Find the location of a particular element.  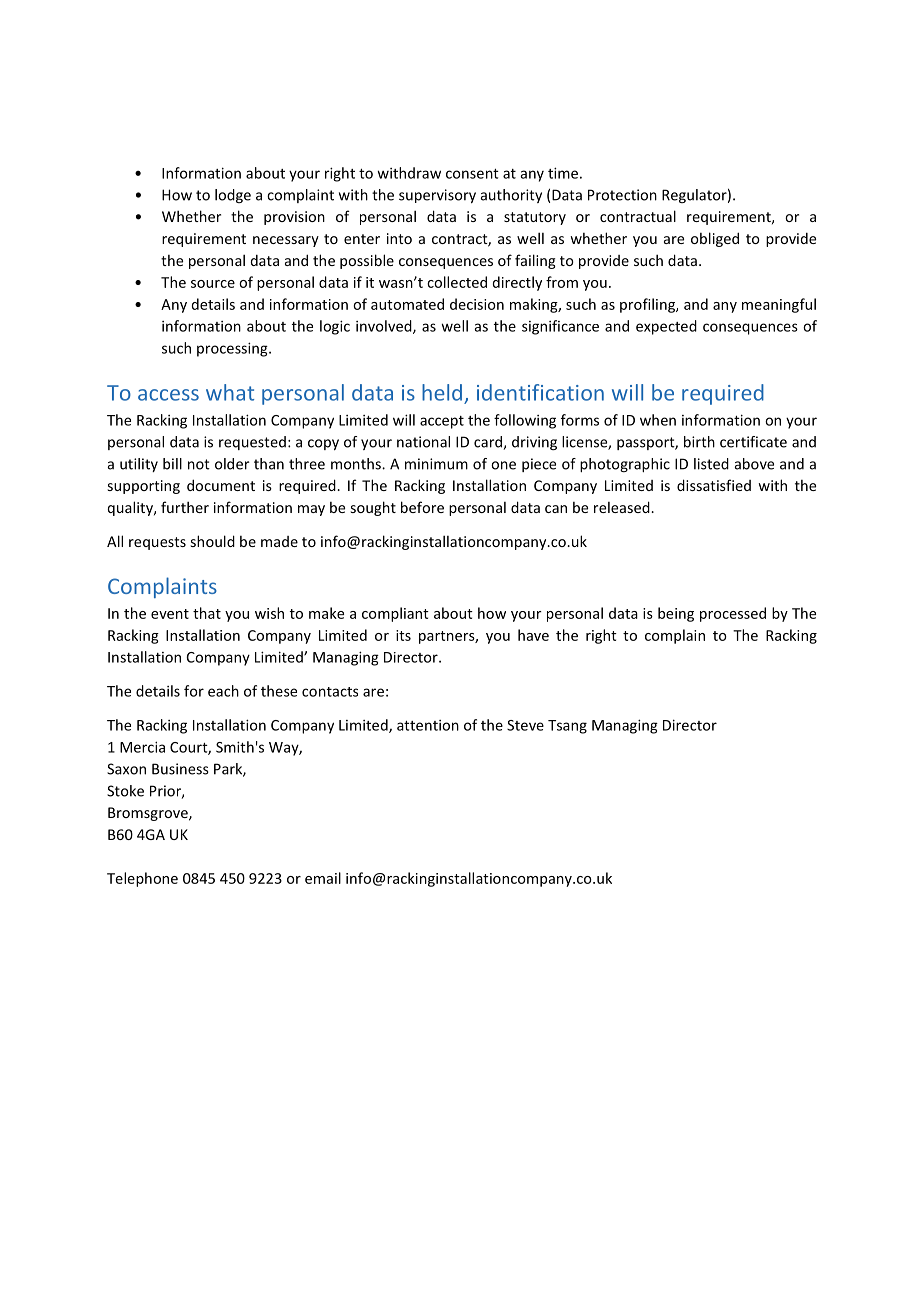

its is located at coordinates (403, 635).
